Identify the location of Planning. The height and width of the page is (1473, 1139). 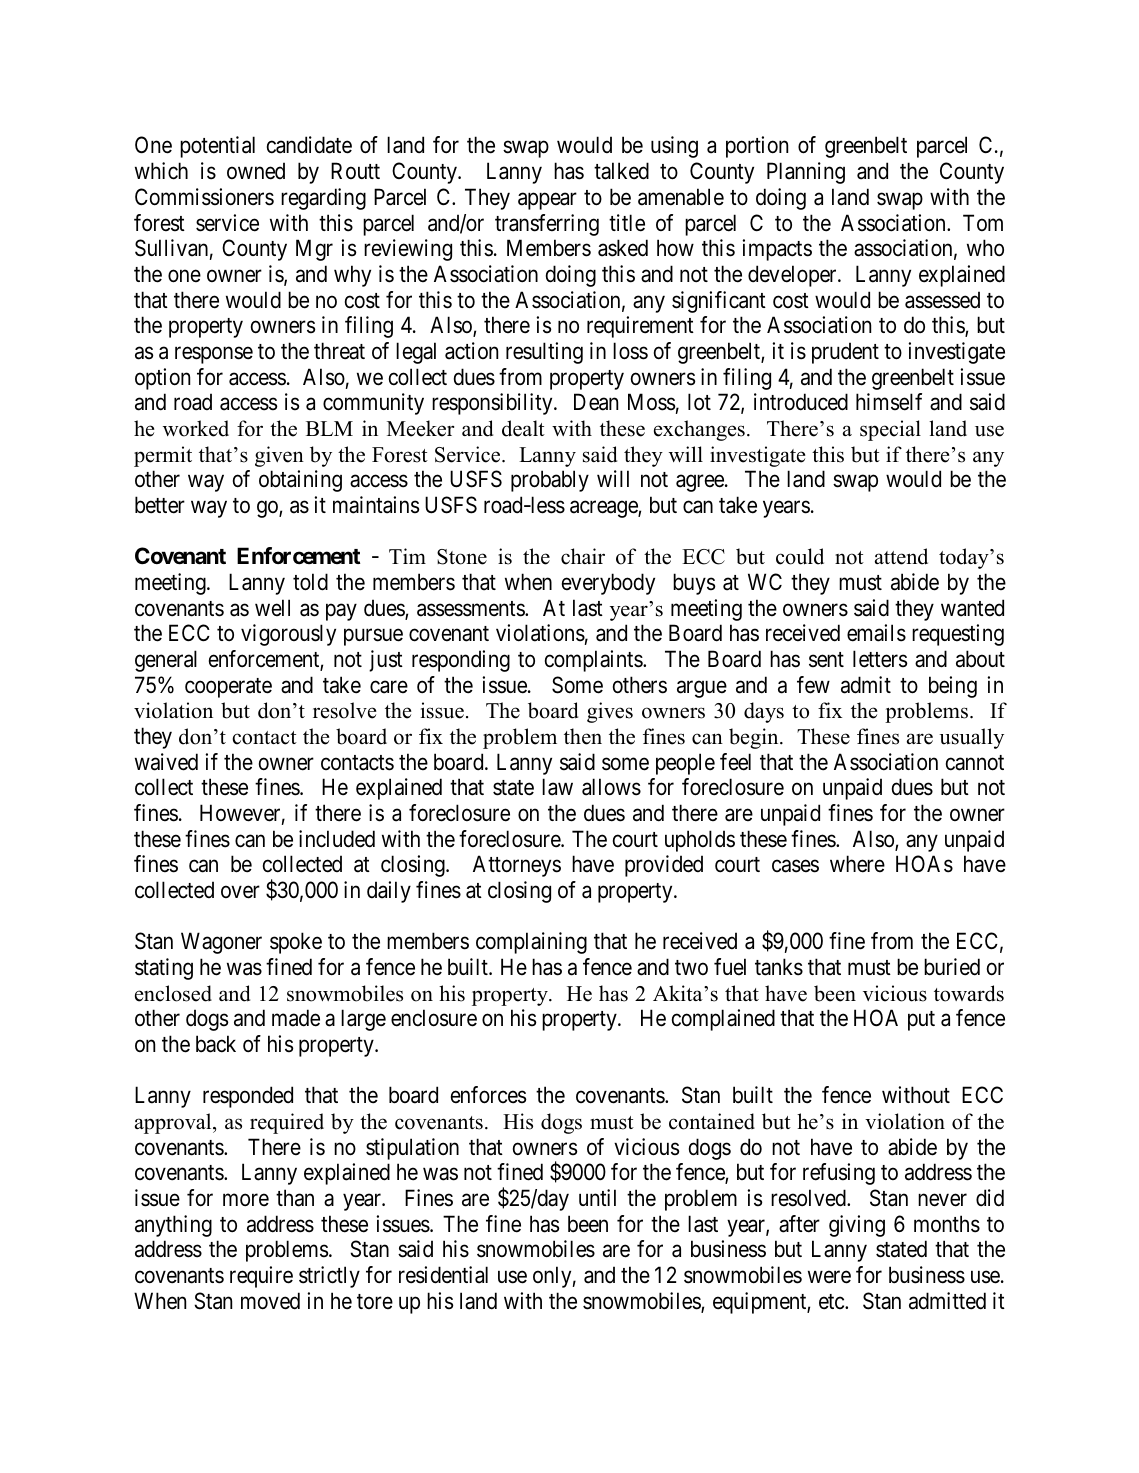
(806, 173).
